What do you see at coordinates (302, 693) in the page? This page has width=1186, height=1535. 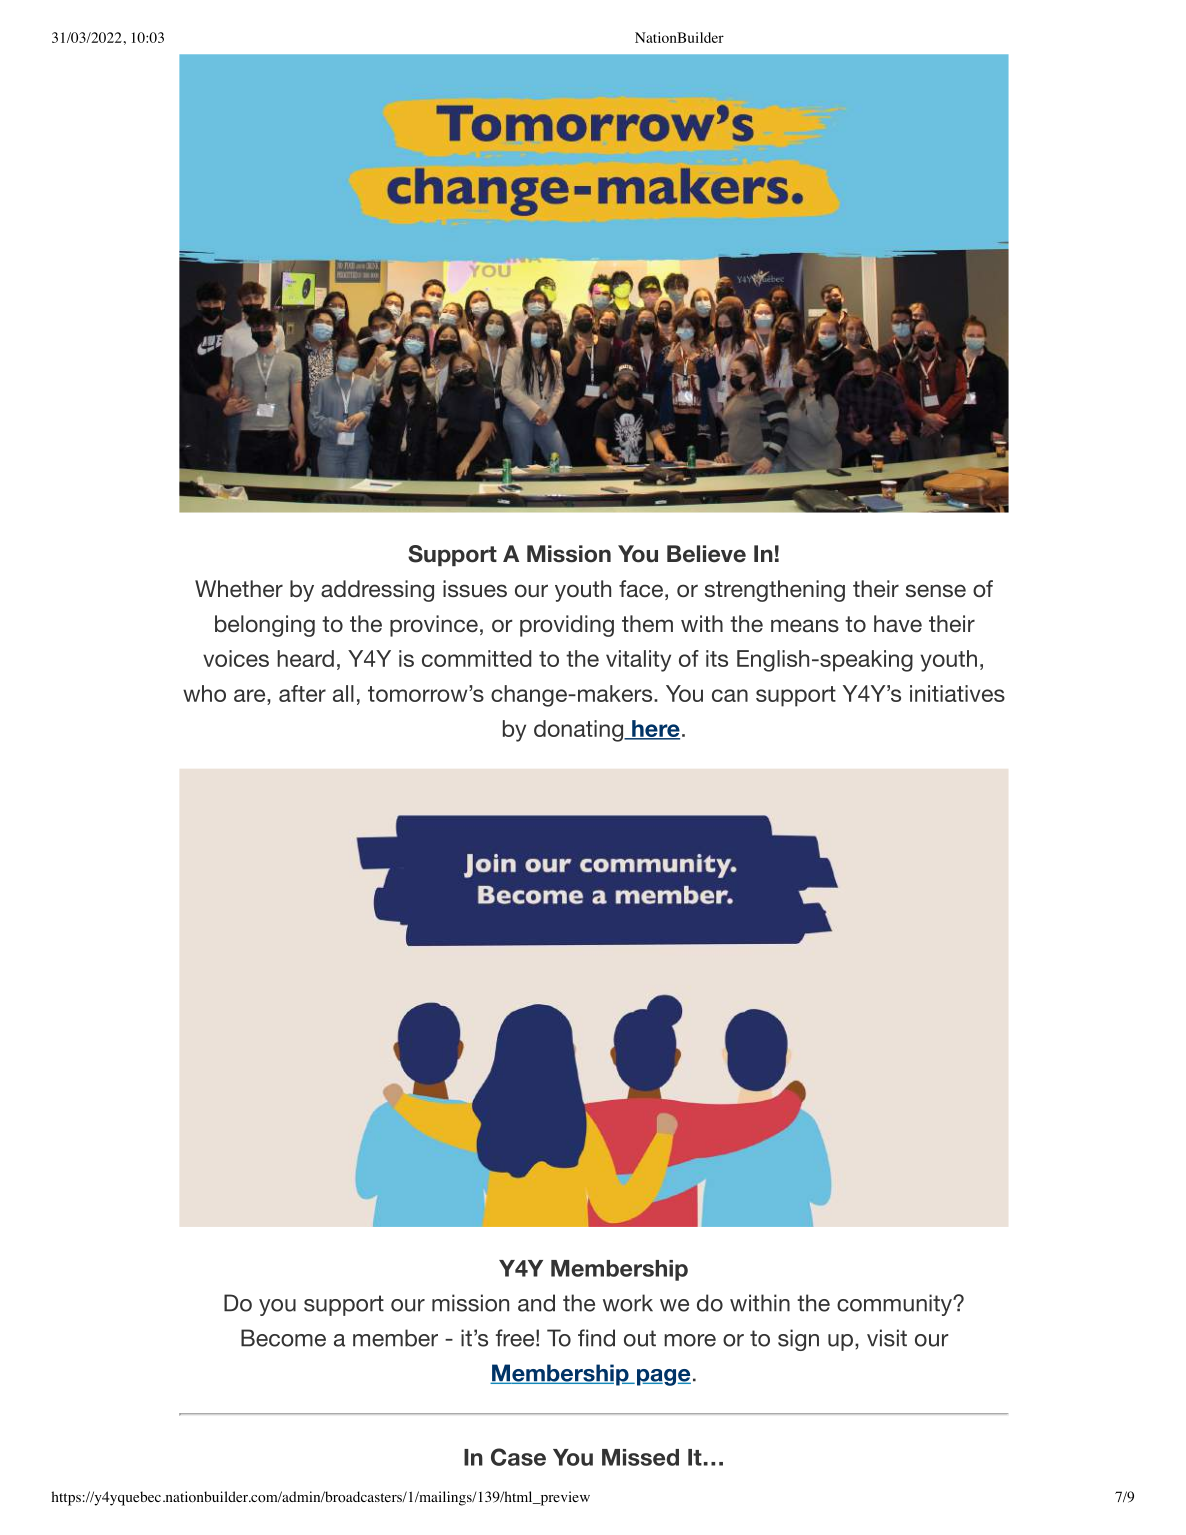 I see `after` at bounding box center [302, 693].
